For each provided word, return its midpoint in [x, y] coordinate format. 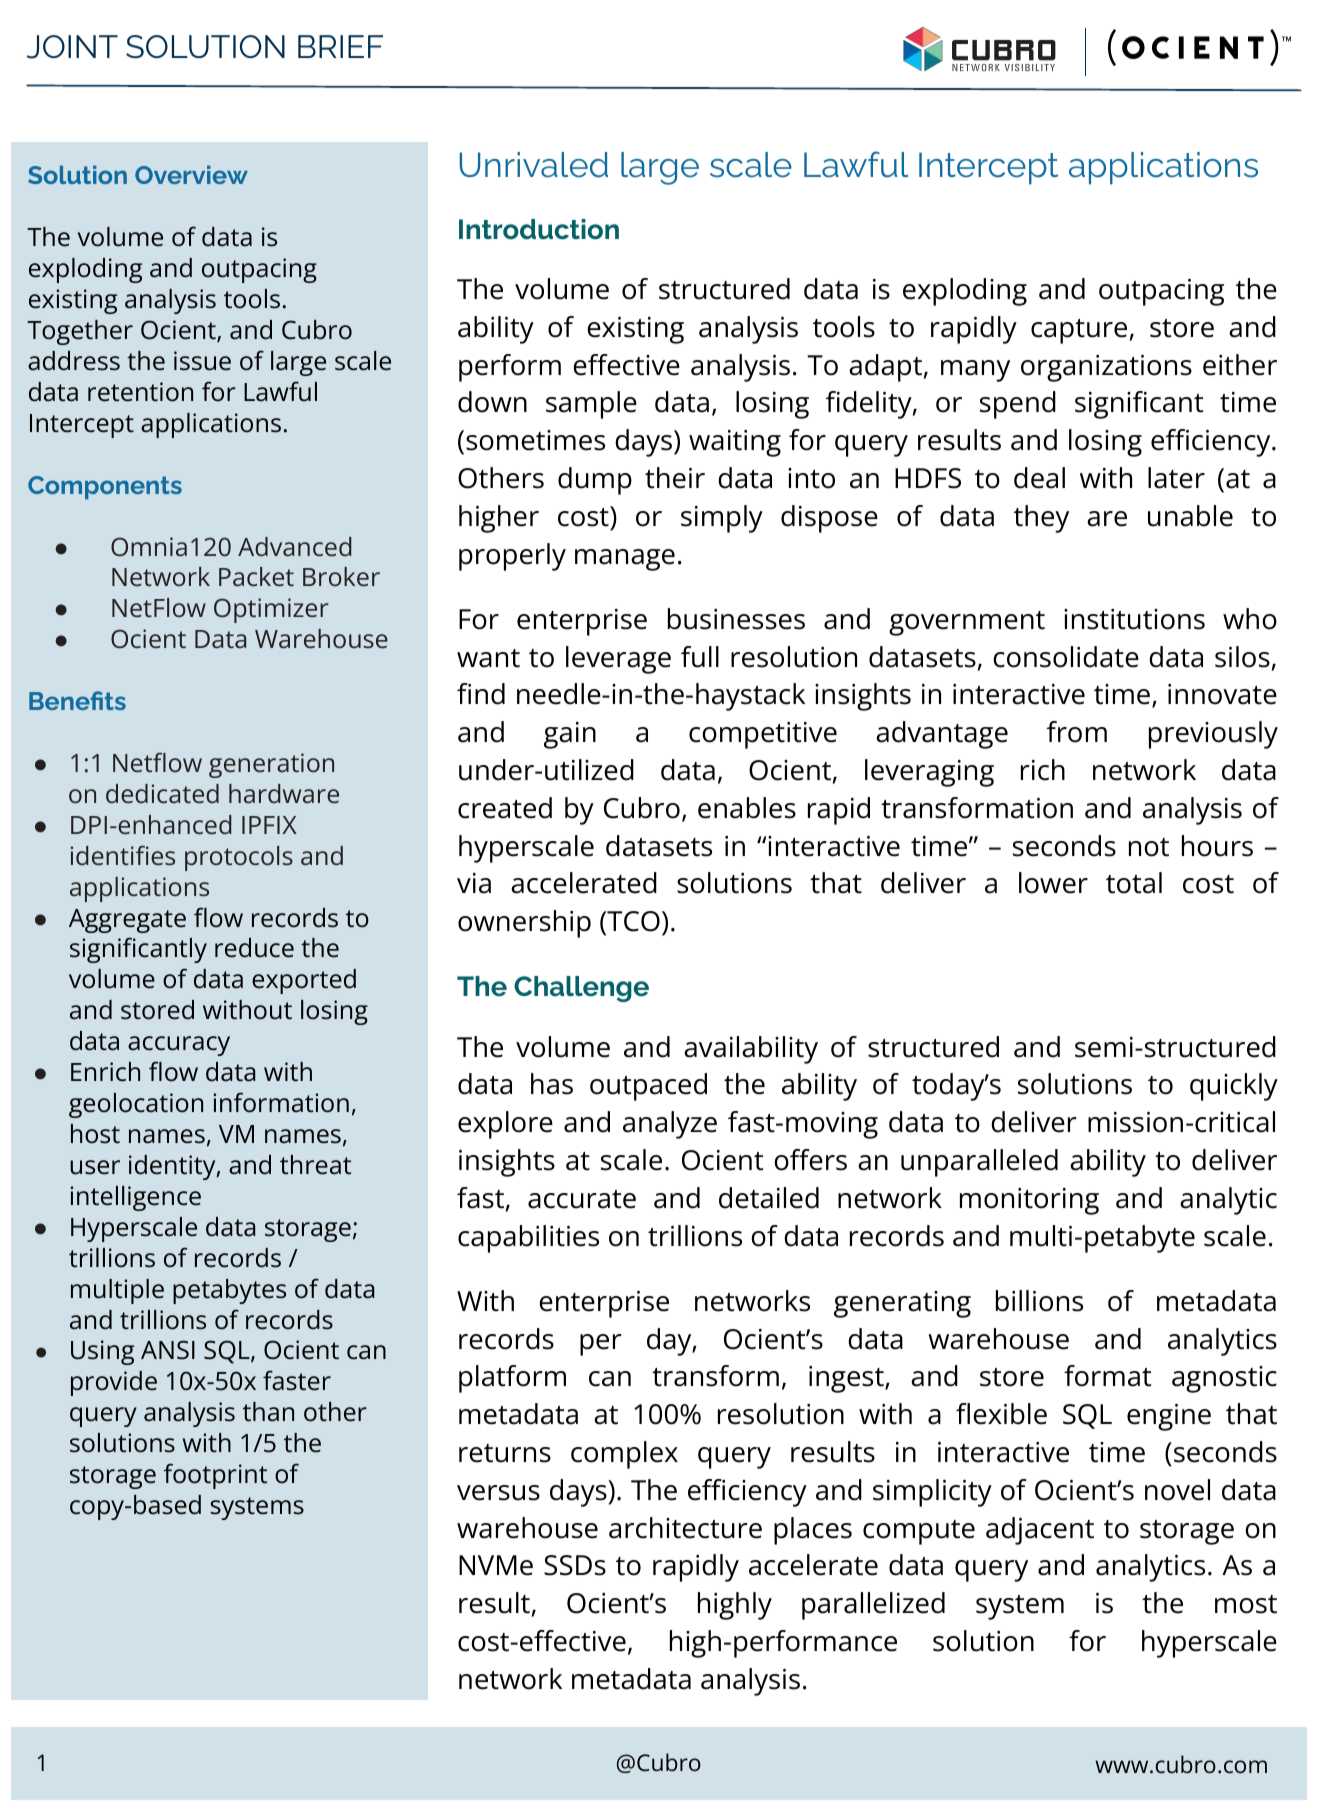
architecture [685, 1528]
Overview [191, 174]
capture [1079, 331]
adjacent [1040, 1531]
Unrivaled [534, 165]
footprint [215, 1476]
